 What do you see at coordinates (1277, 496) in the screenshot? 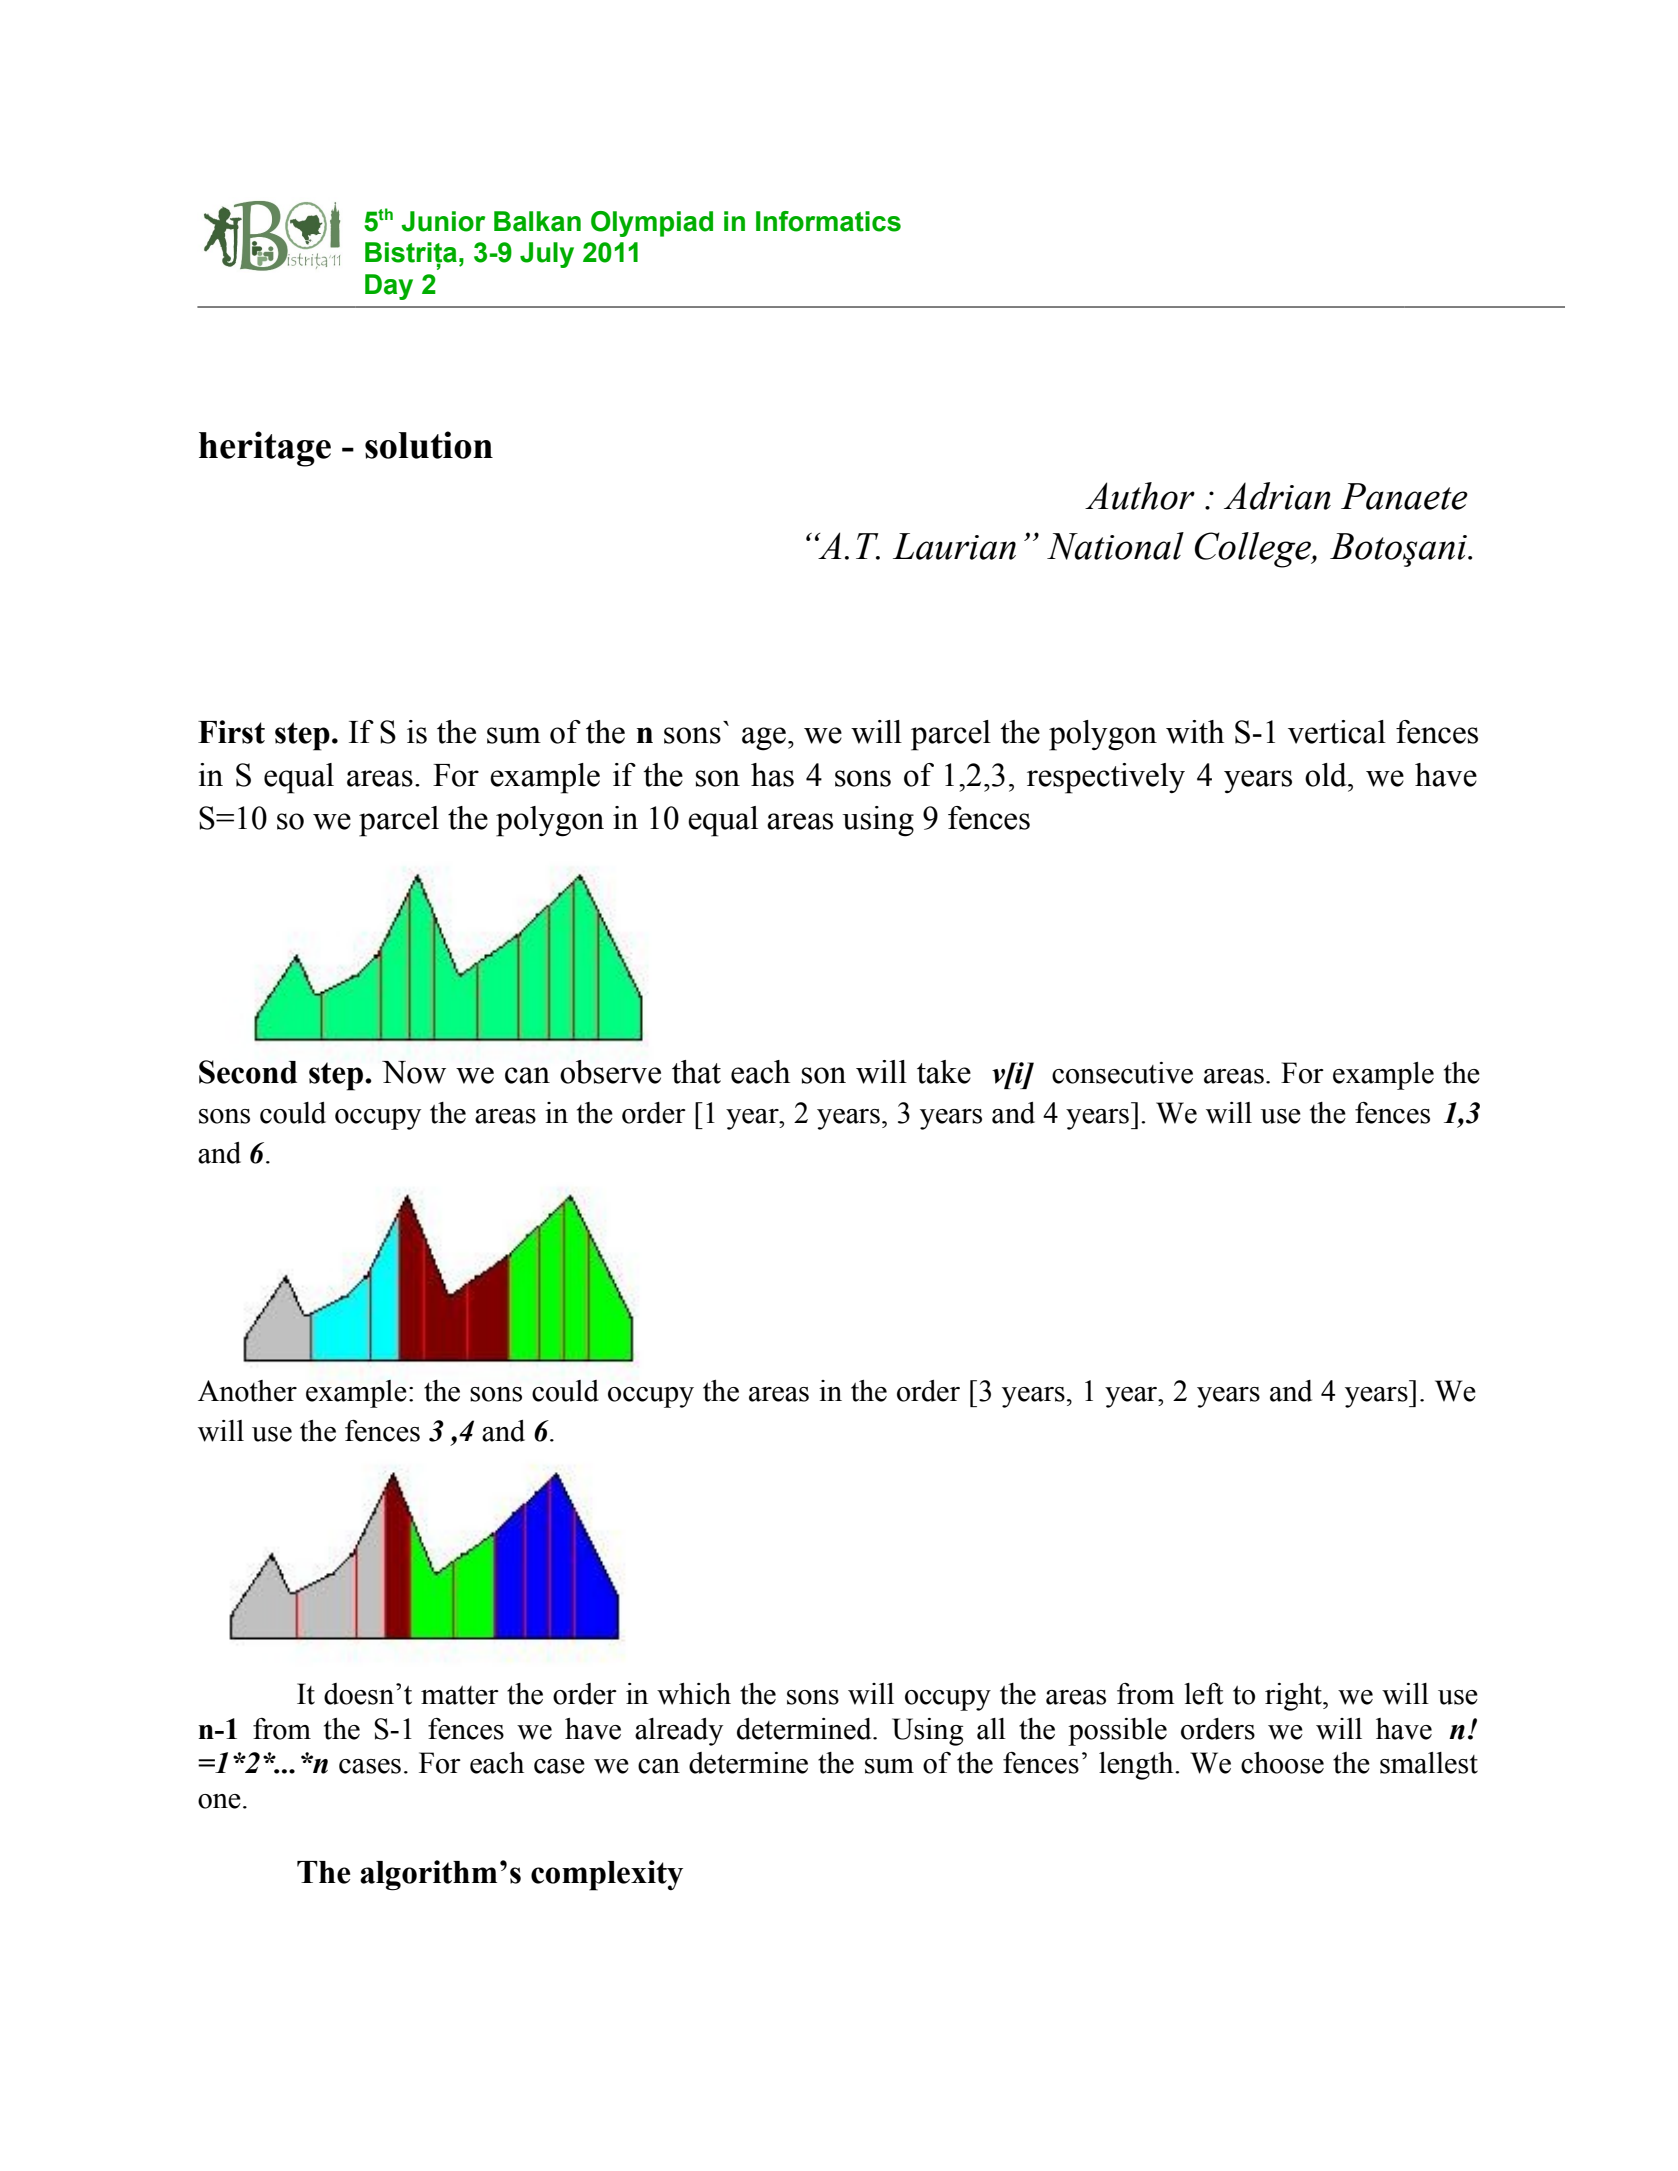
I see `Adrian` at bounding box center [1277, 496].
